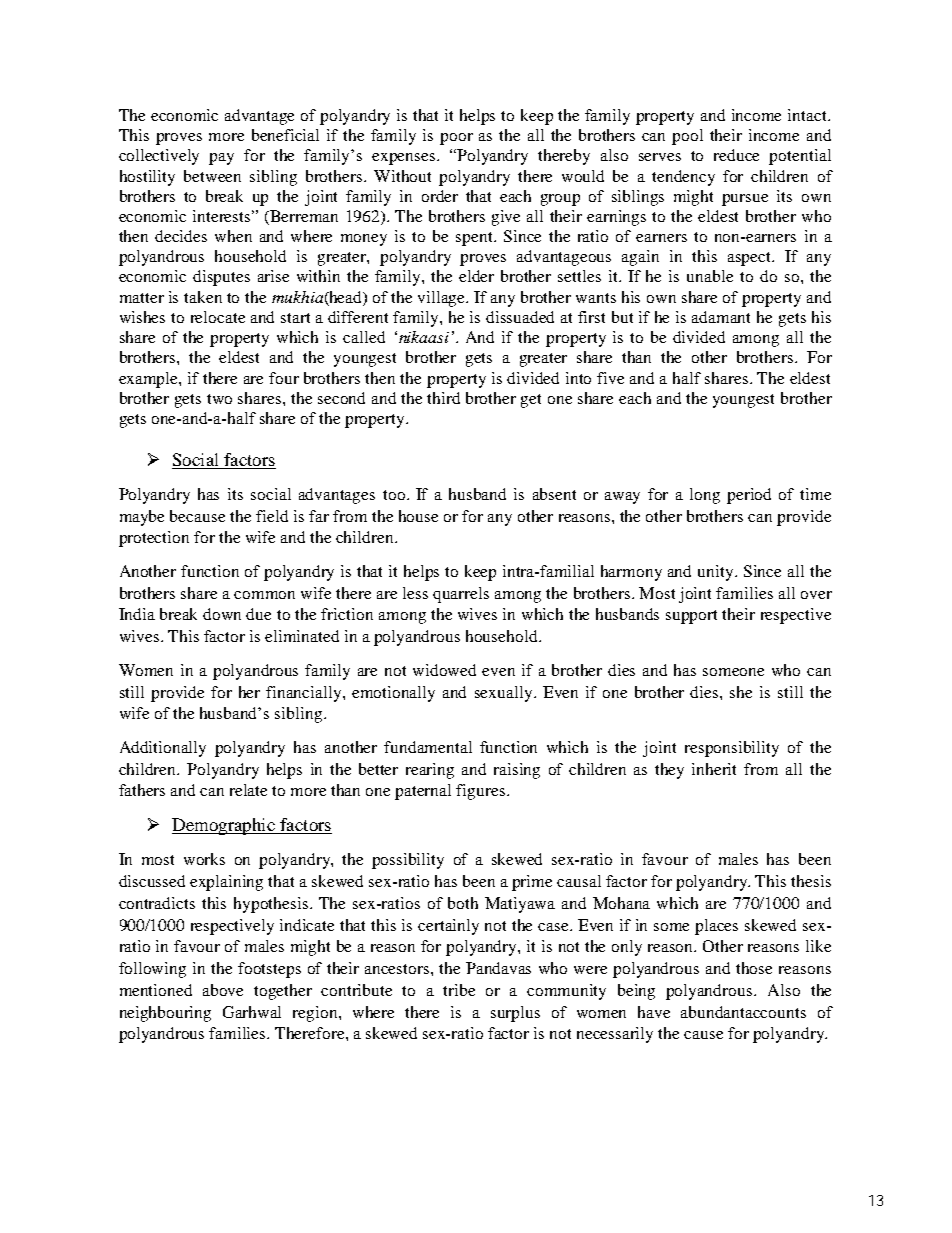 The width and height of the screenshot is (952, 1233). I want to click on pay, so click(221, 159).
